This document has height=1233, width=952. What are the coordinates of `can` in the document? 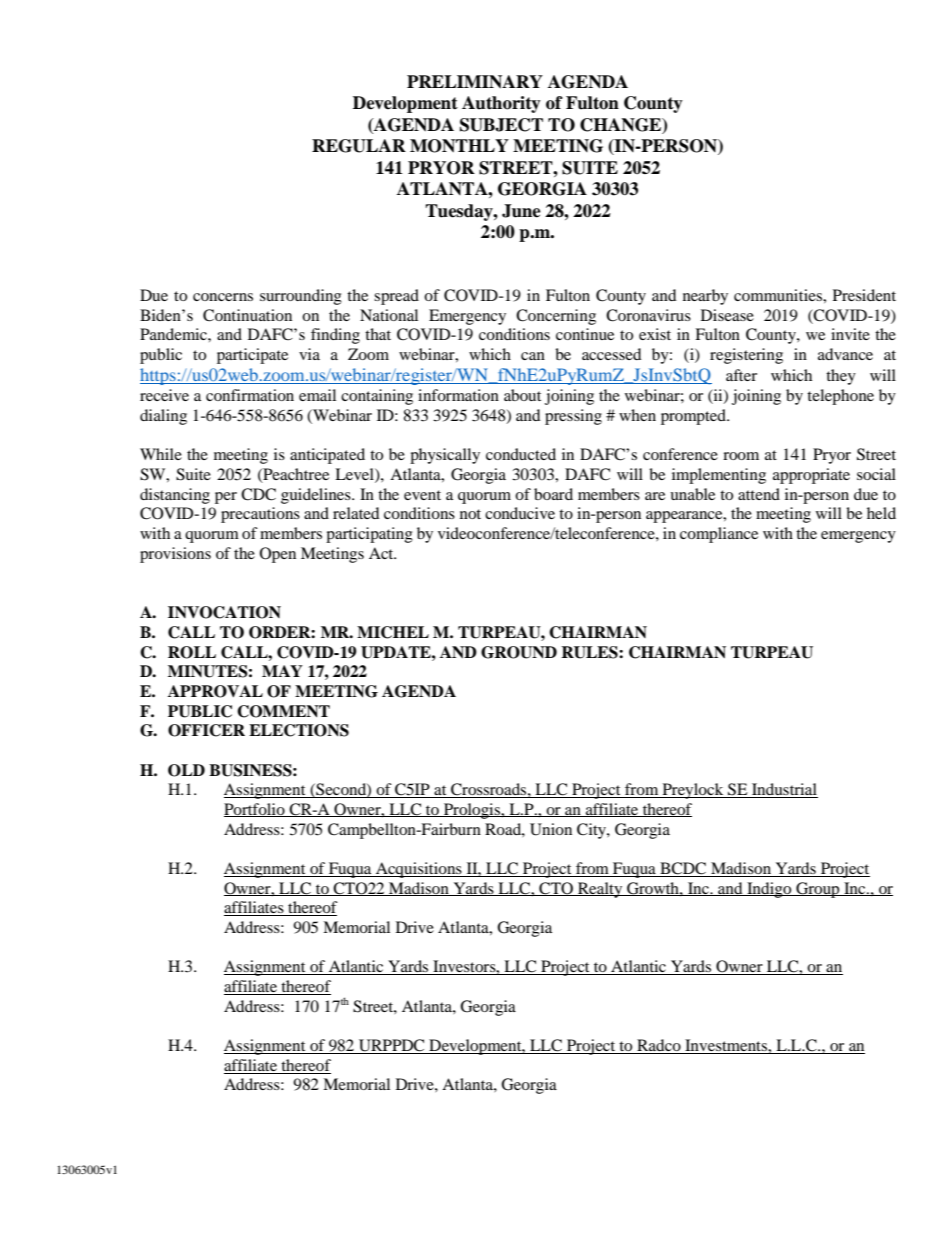 It's located at (533, 356).
